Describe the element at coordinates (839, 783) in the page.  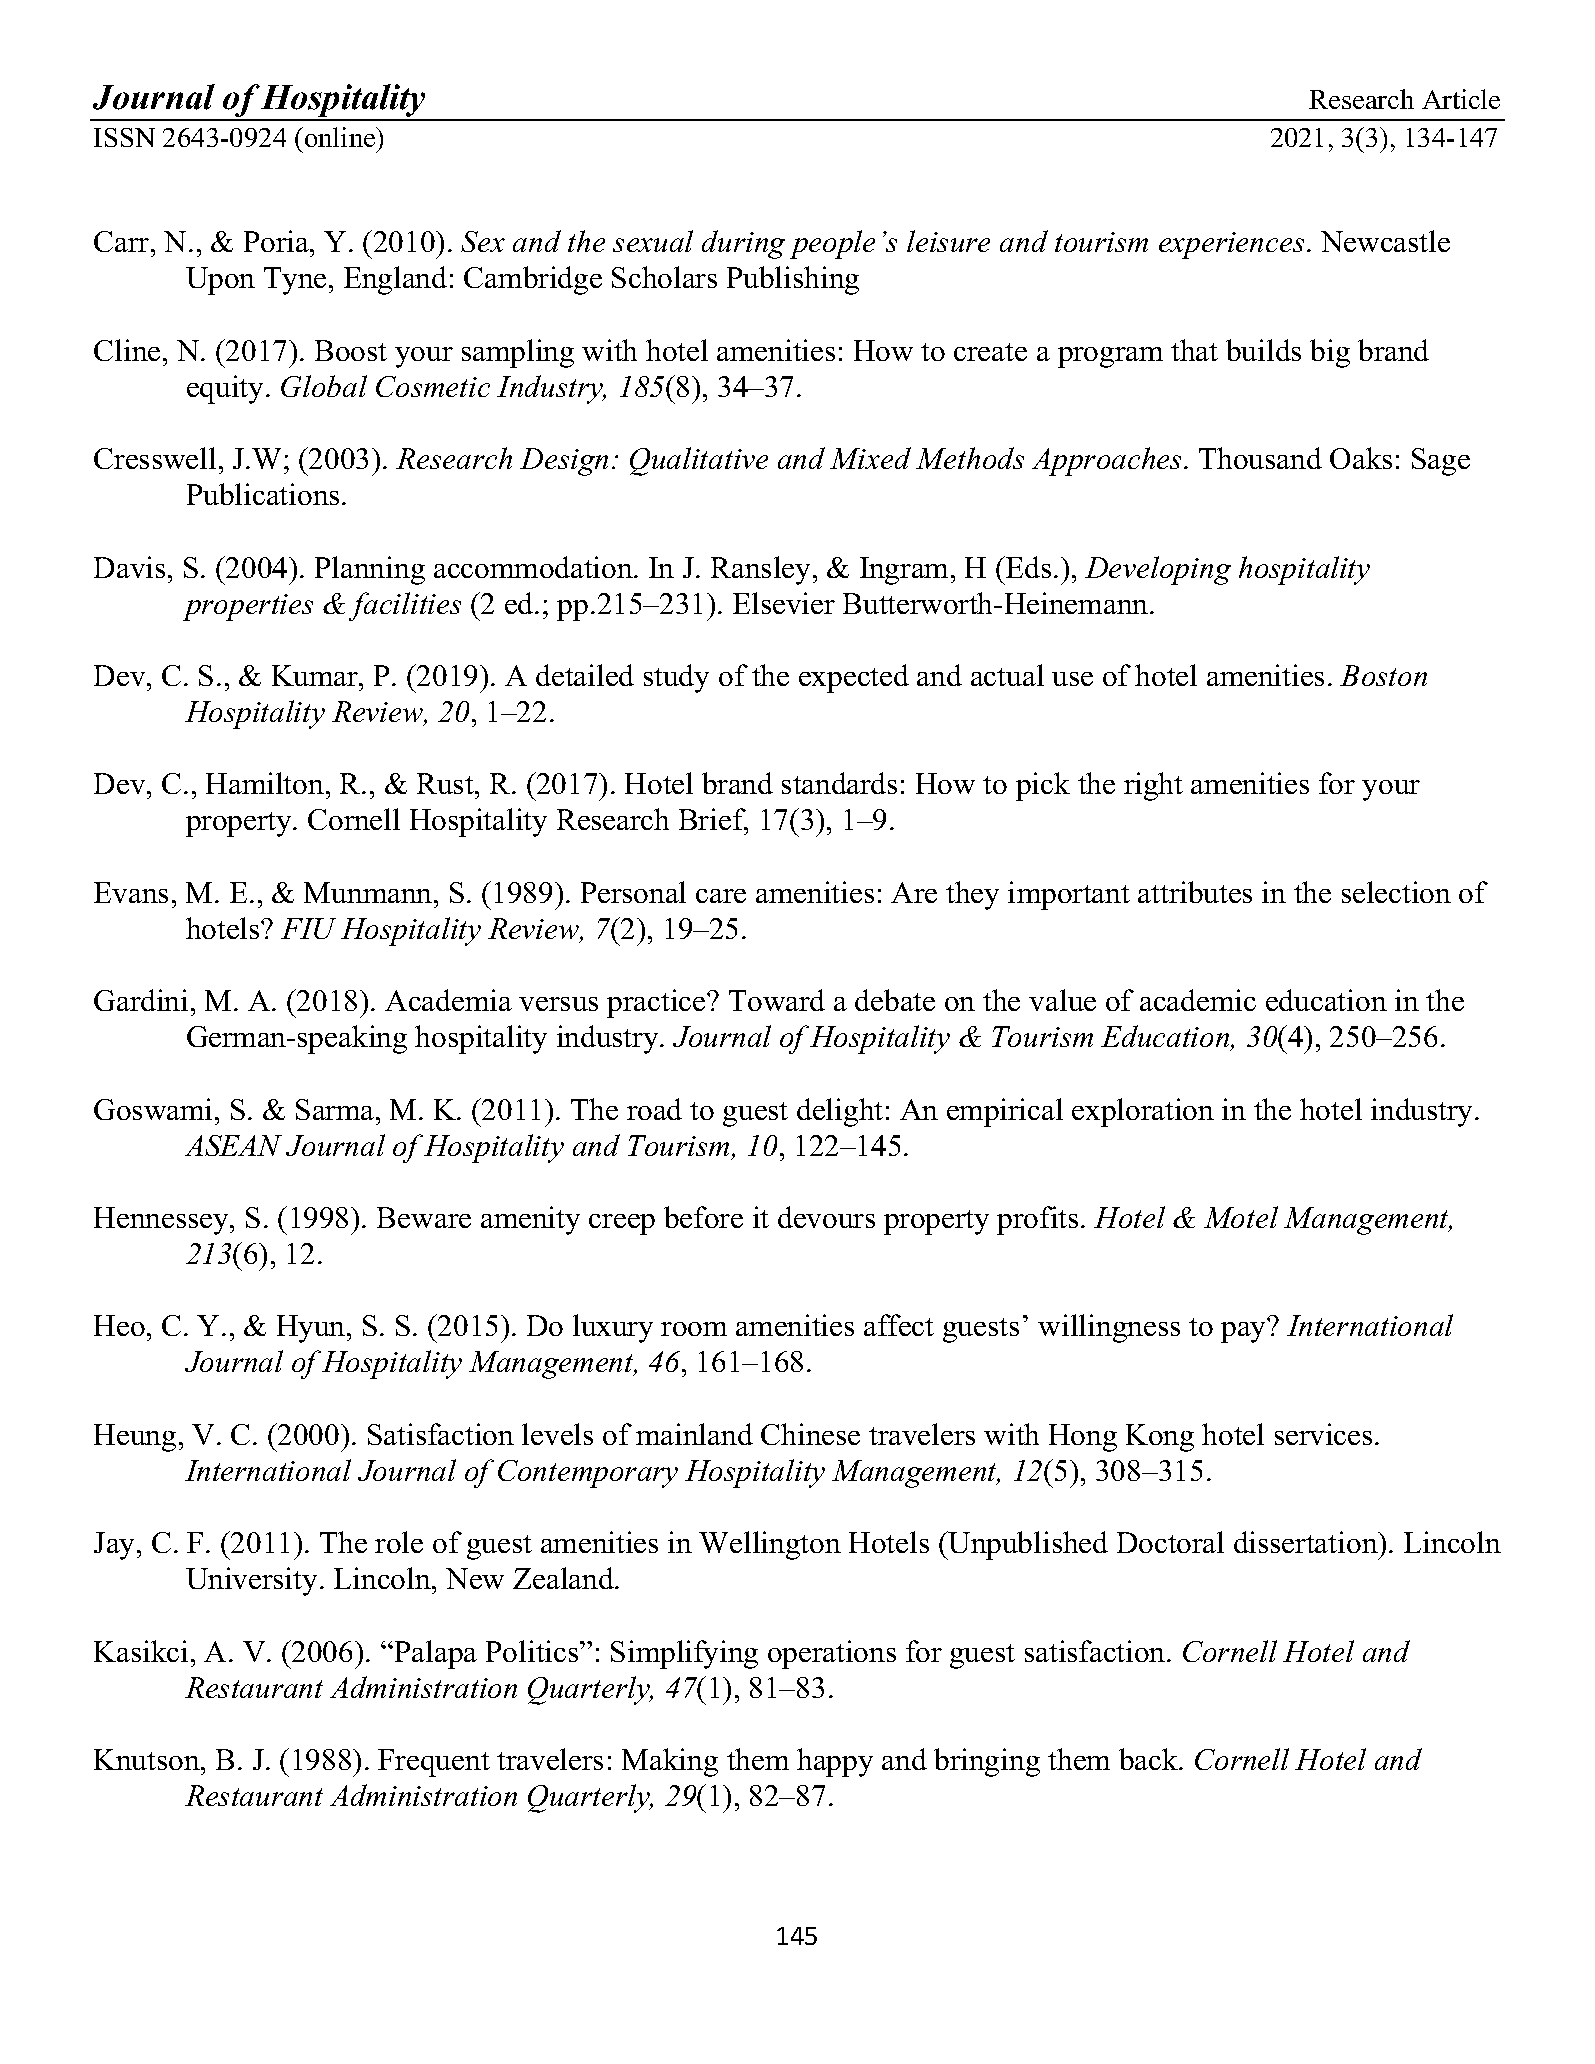
I see `standards` at that location.
